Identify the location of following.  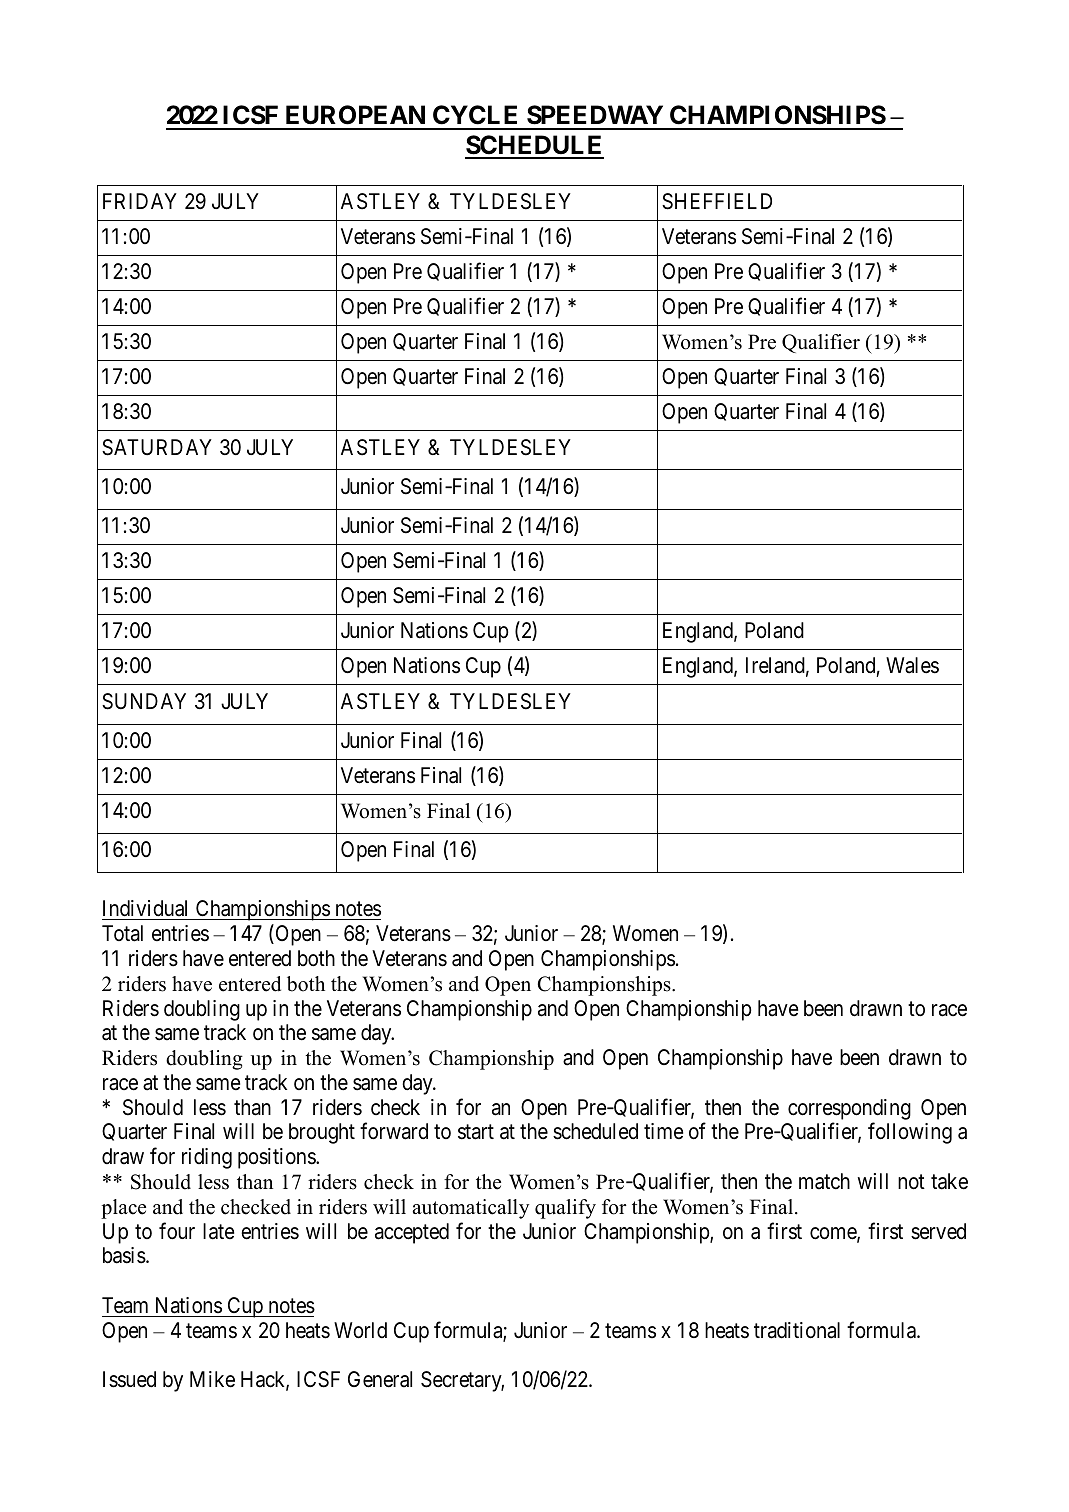
(910, 1133).
